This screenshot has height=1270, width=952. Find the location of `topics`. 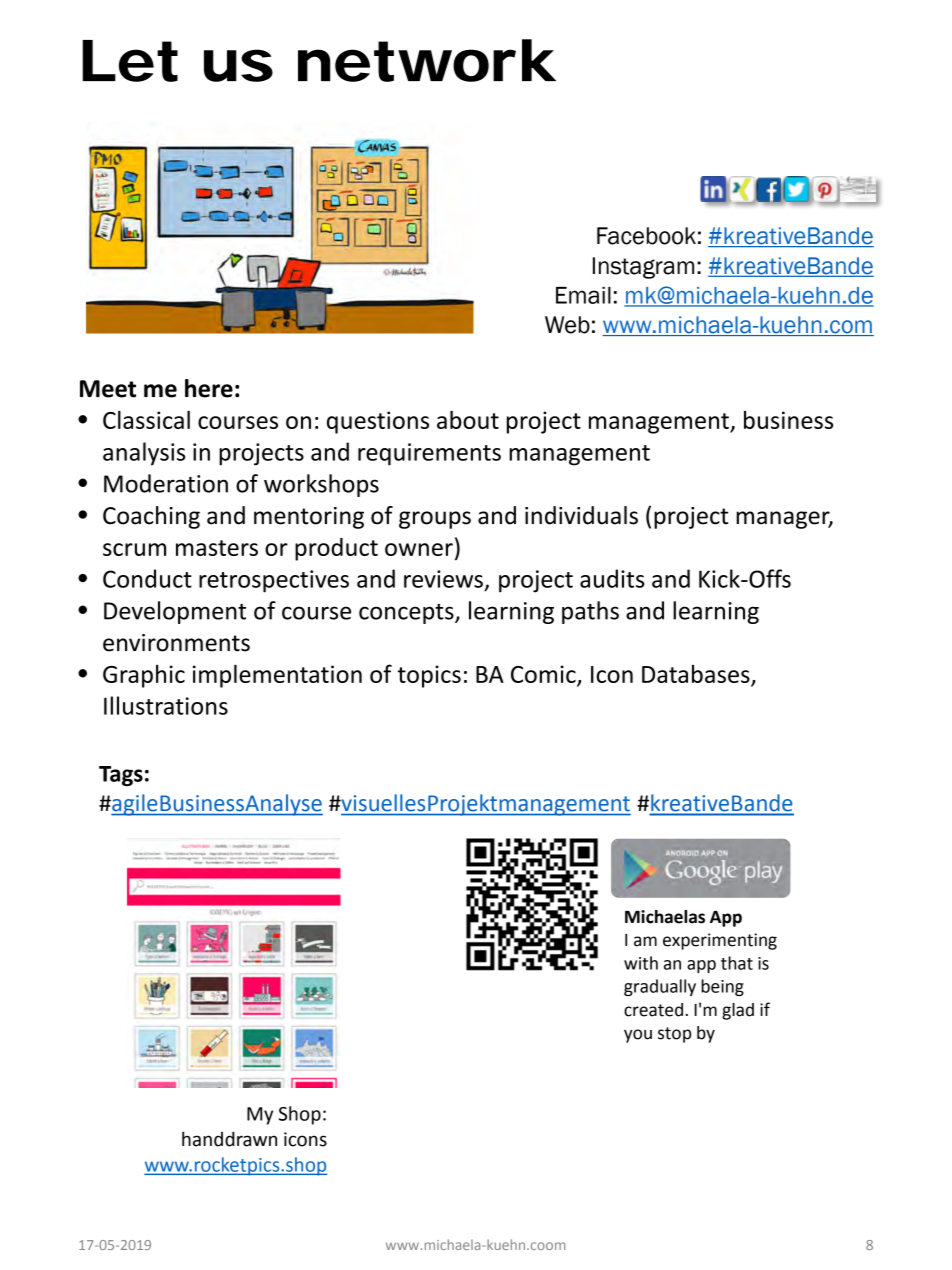

topics is located at coordinates (429, 676).
